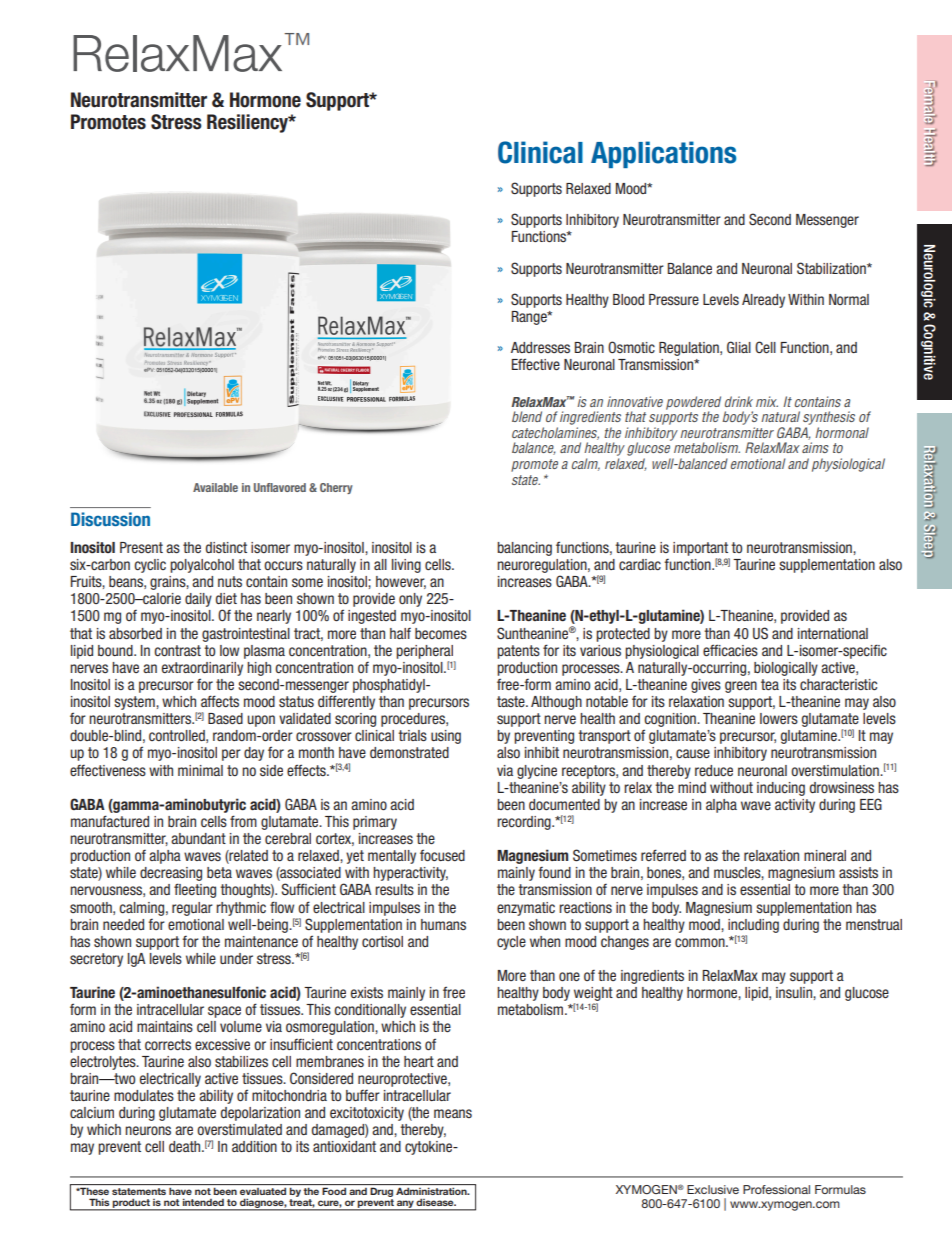  Describe the element at coordinates (148, 1130) in the screenshot. I see `neurons` at that location.
